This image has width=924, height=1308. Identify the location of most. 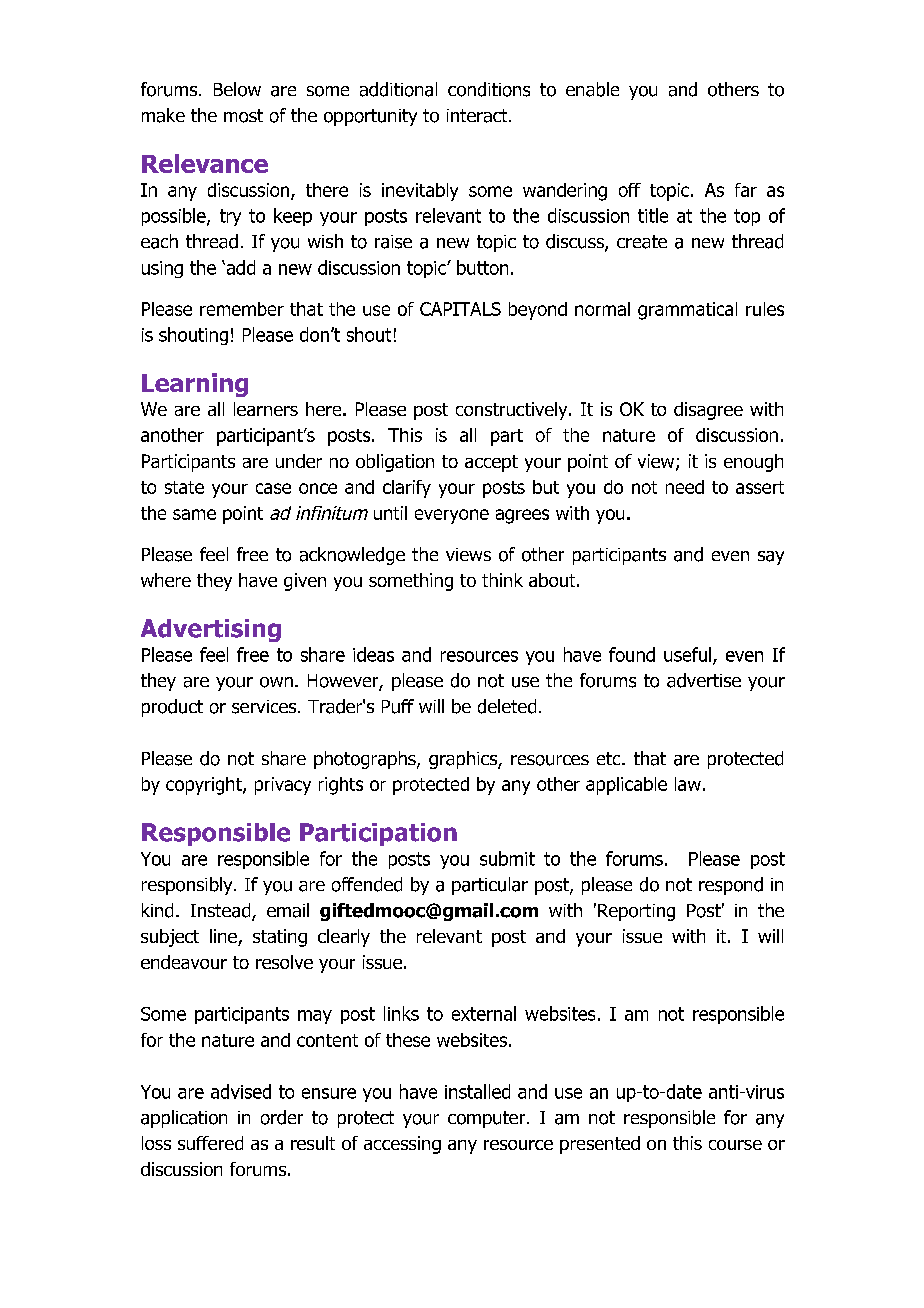
(243, 116).
